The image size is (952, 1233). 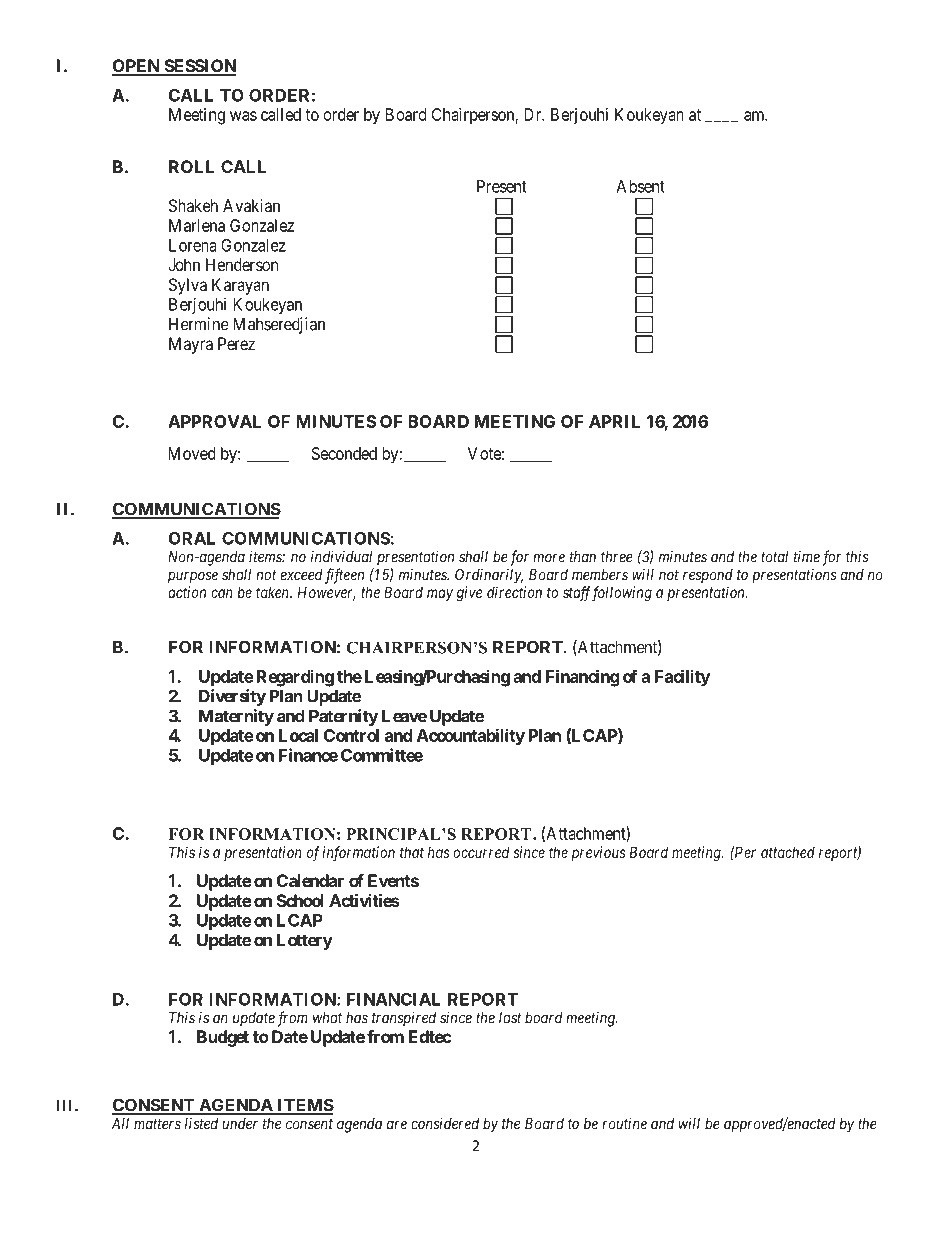 I want to click on was, so click(x=243, y=116).
